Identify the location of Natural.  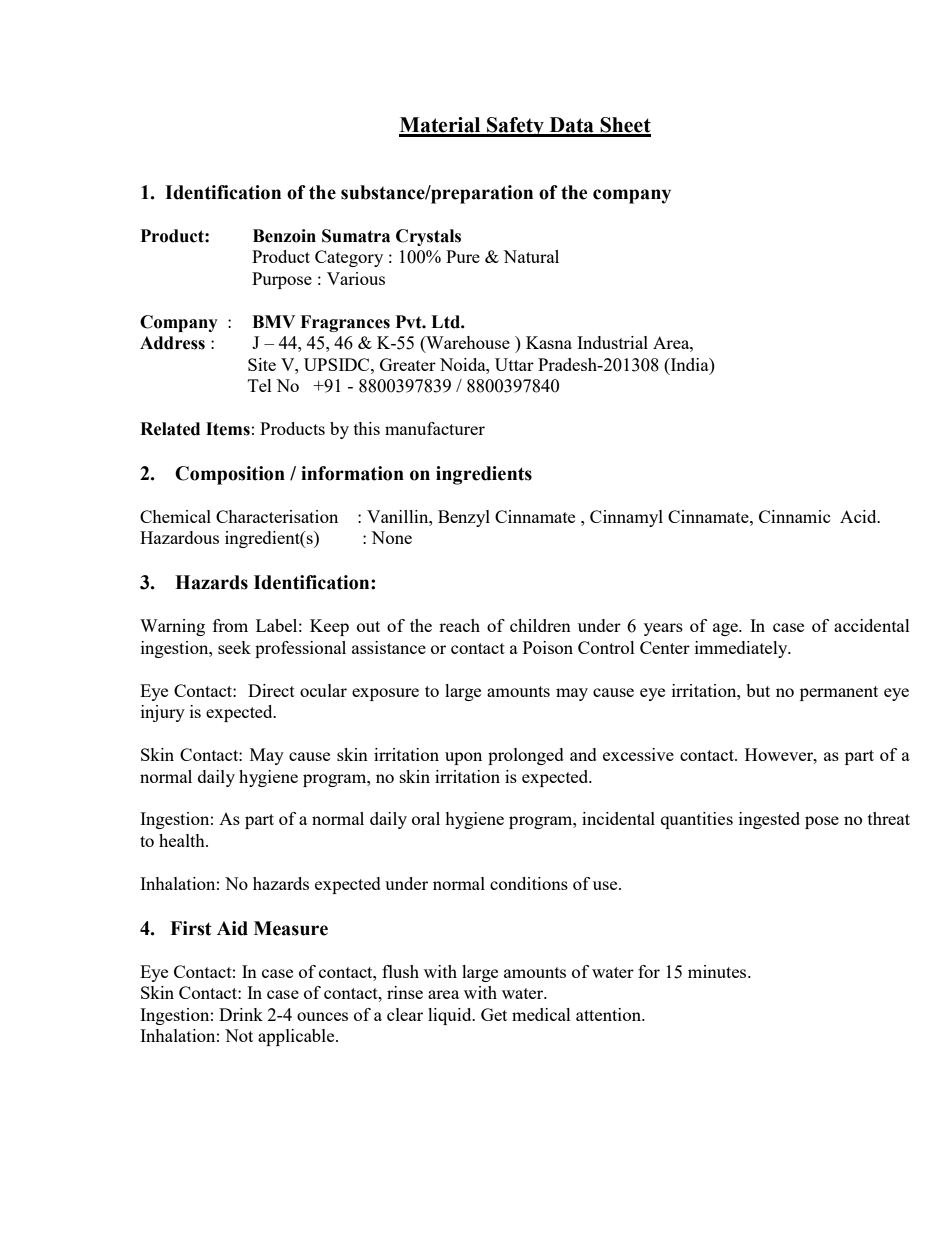
(531, 256).
